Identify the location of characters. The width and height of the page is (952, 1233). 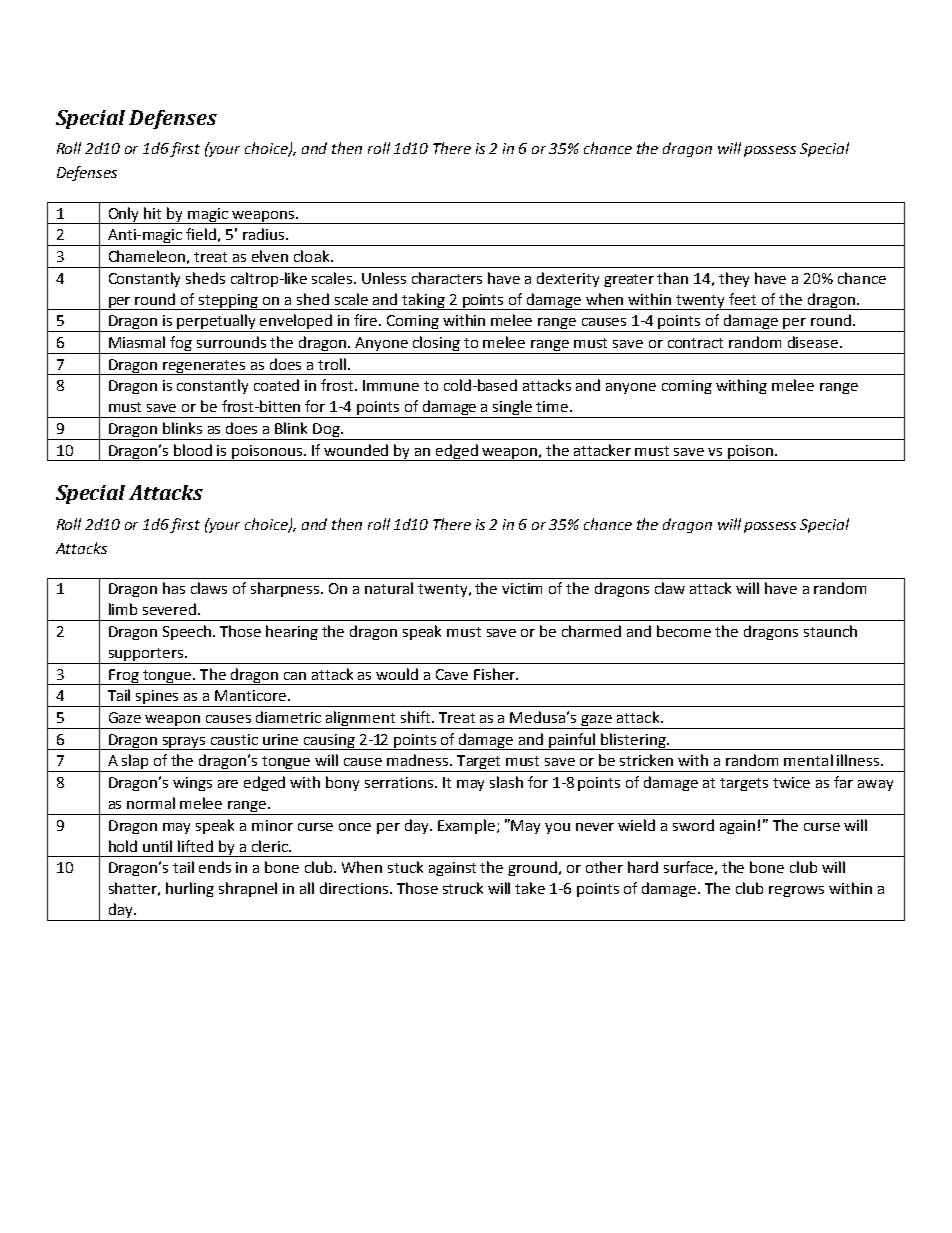
(447, 278).
